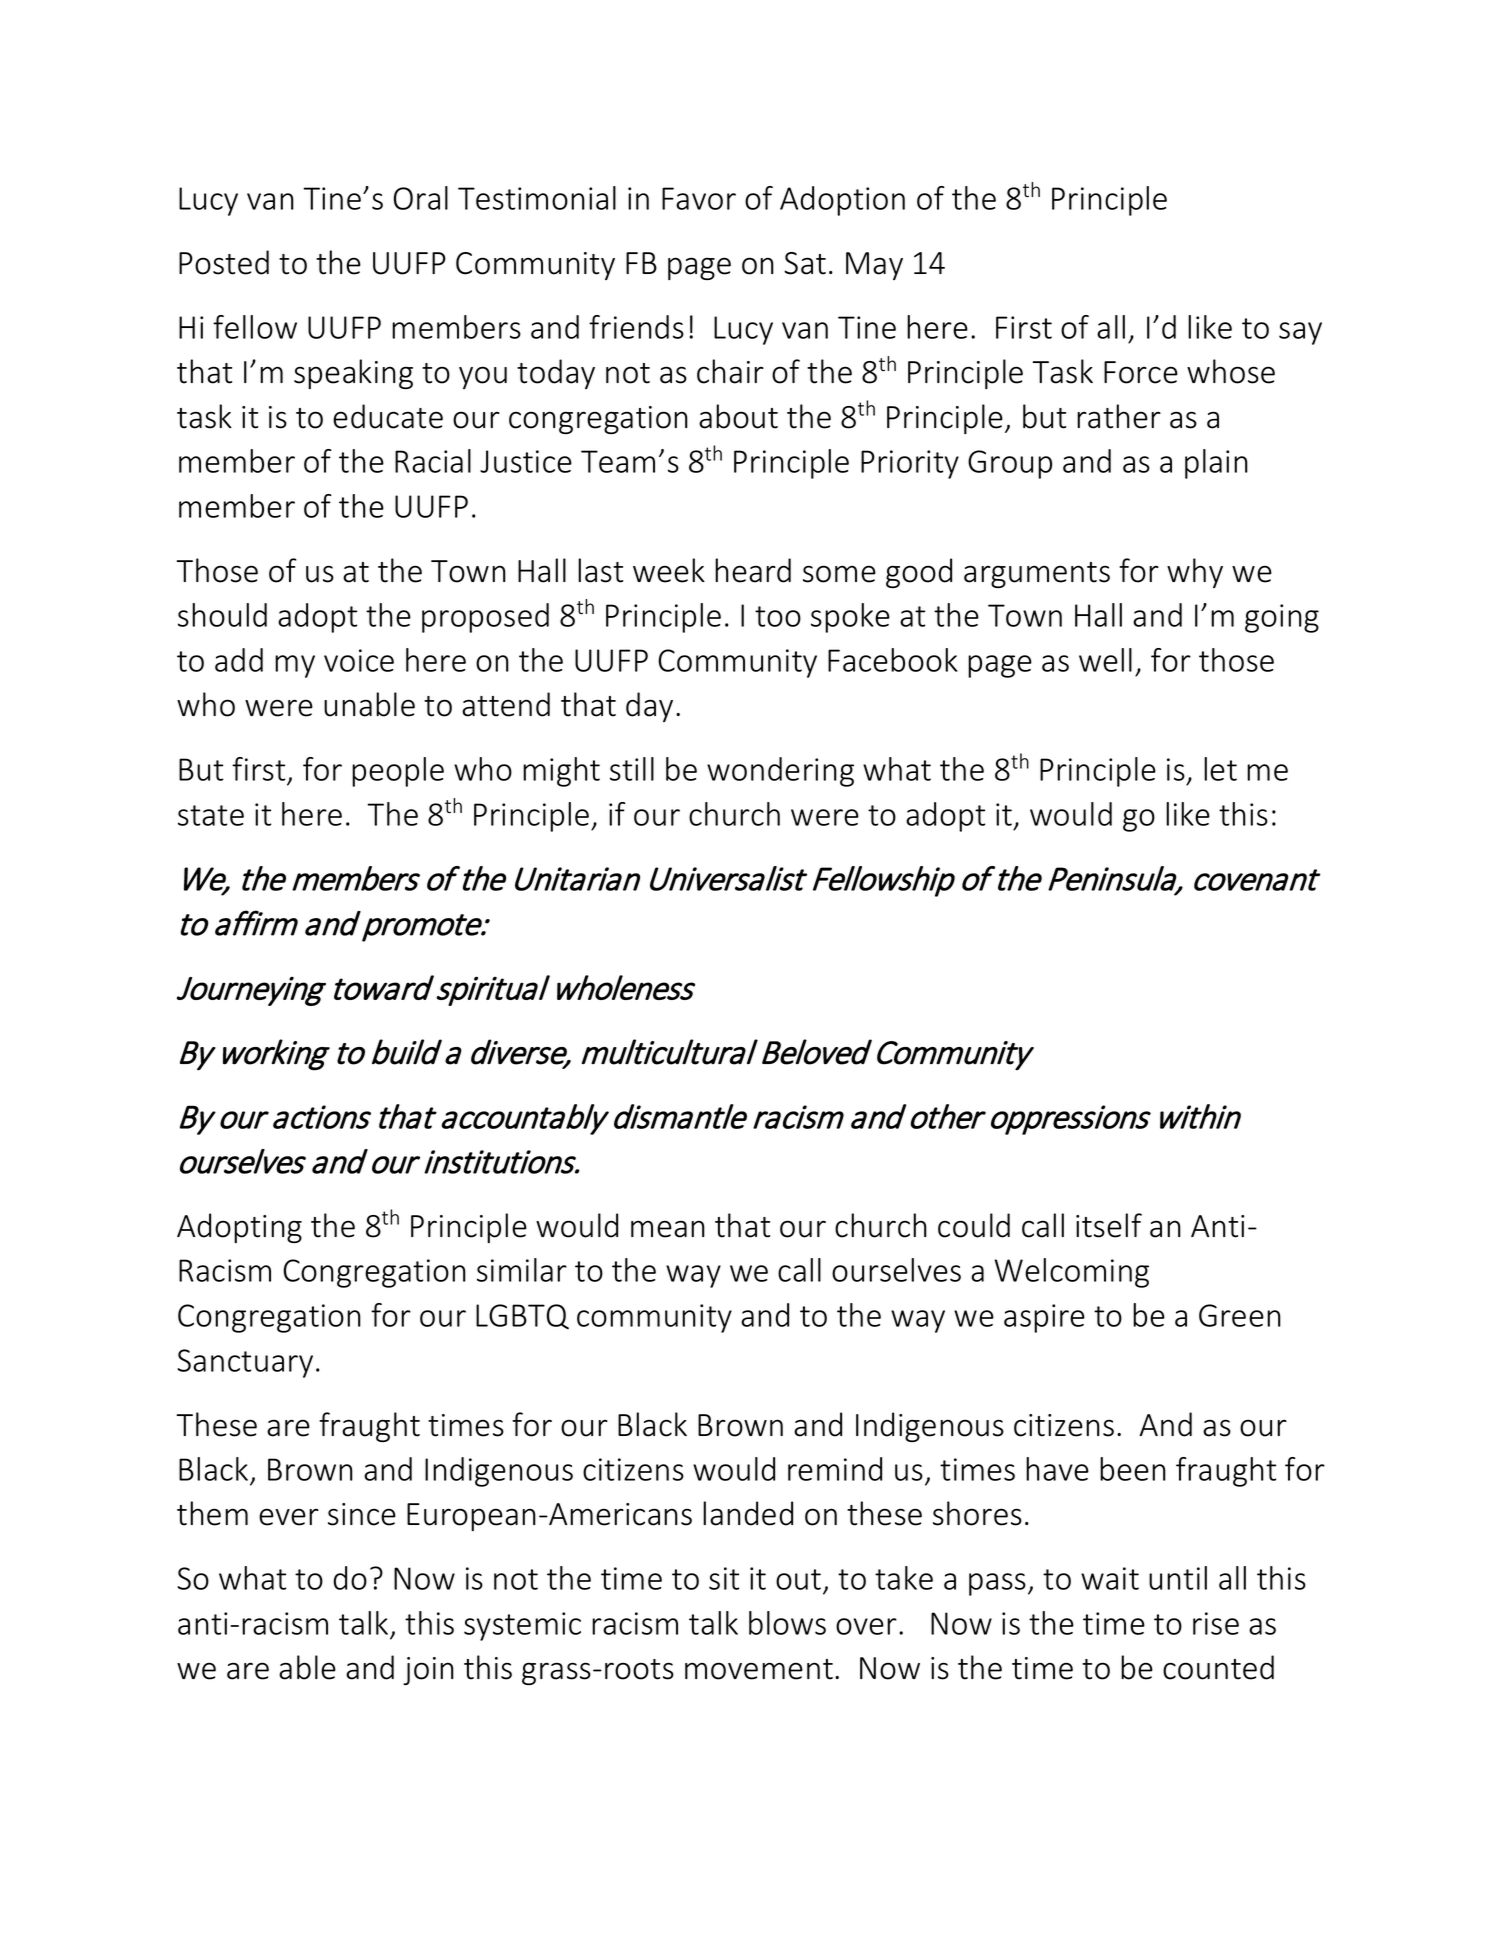 Image resolution: width=1503 pixels, height=1945 pixels. What do you see at coordinates (780, 772) in the screenshot?
I see `wondering` at bounding box center [780, 772].
